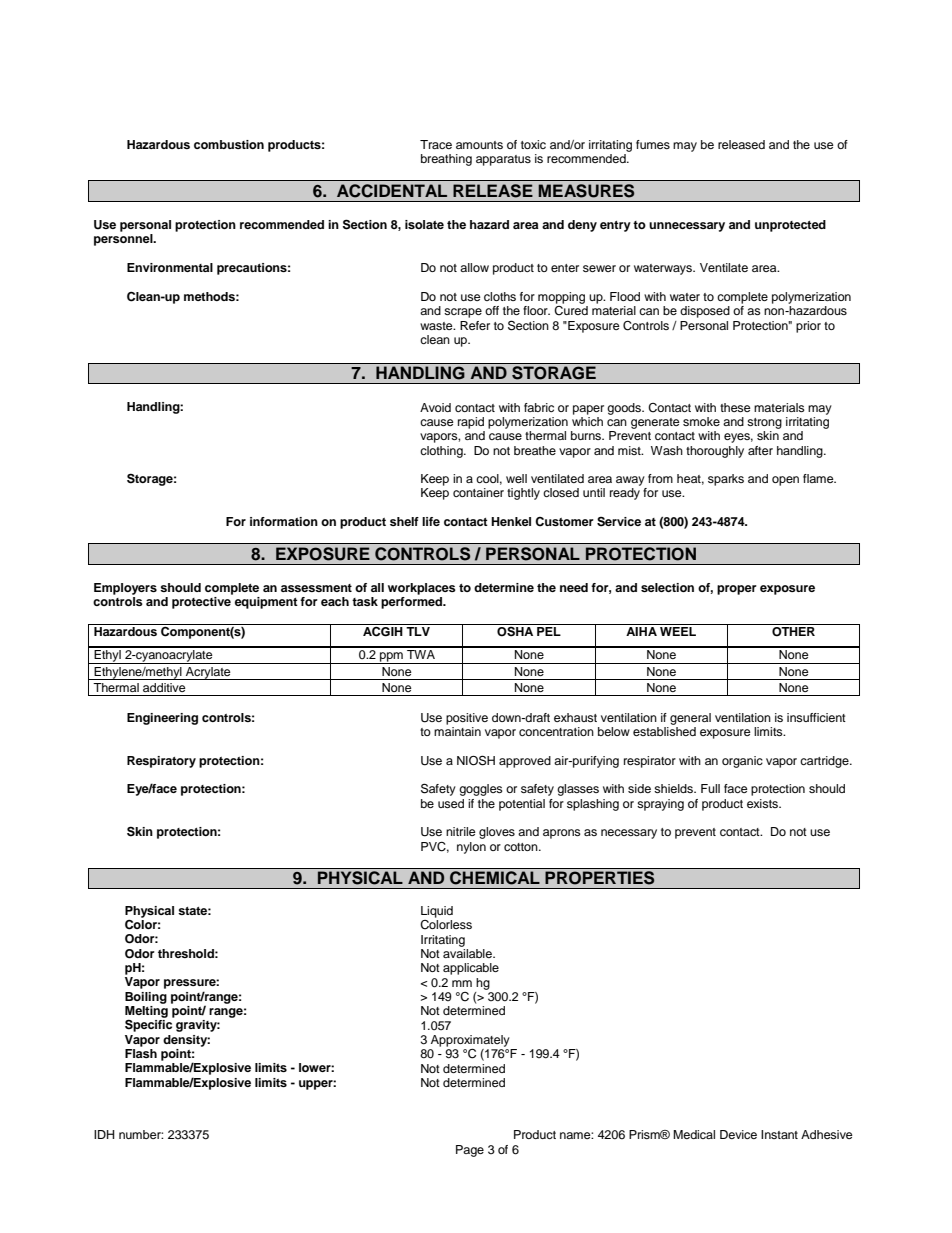  Describe the element at coordinates (229, 144) in the screenshot. I see `combustion` at that location.
